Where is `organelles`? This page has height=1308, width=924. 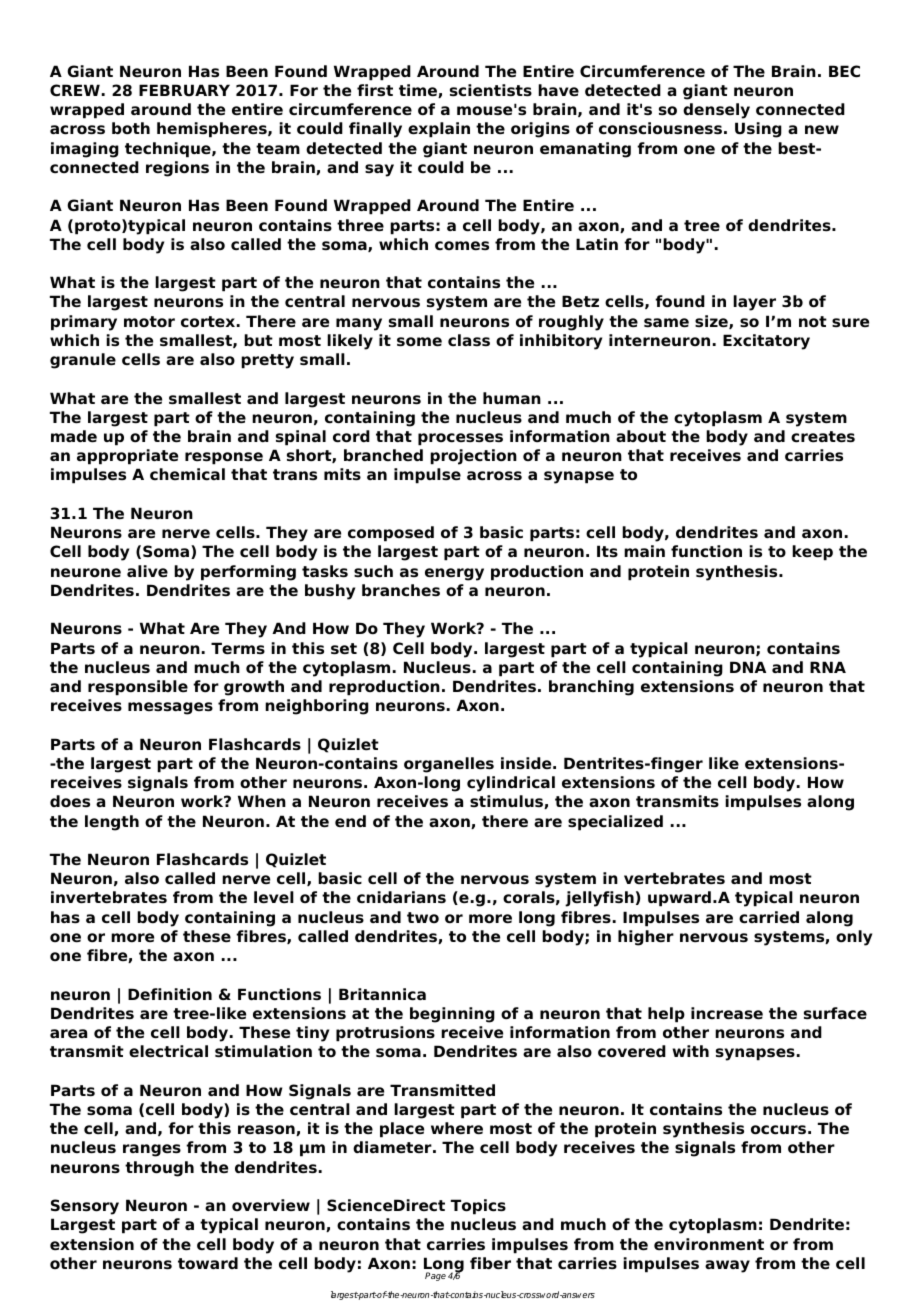
organelles is located at coordinates (449, 765).
